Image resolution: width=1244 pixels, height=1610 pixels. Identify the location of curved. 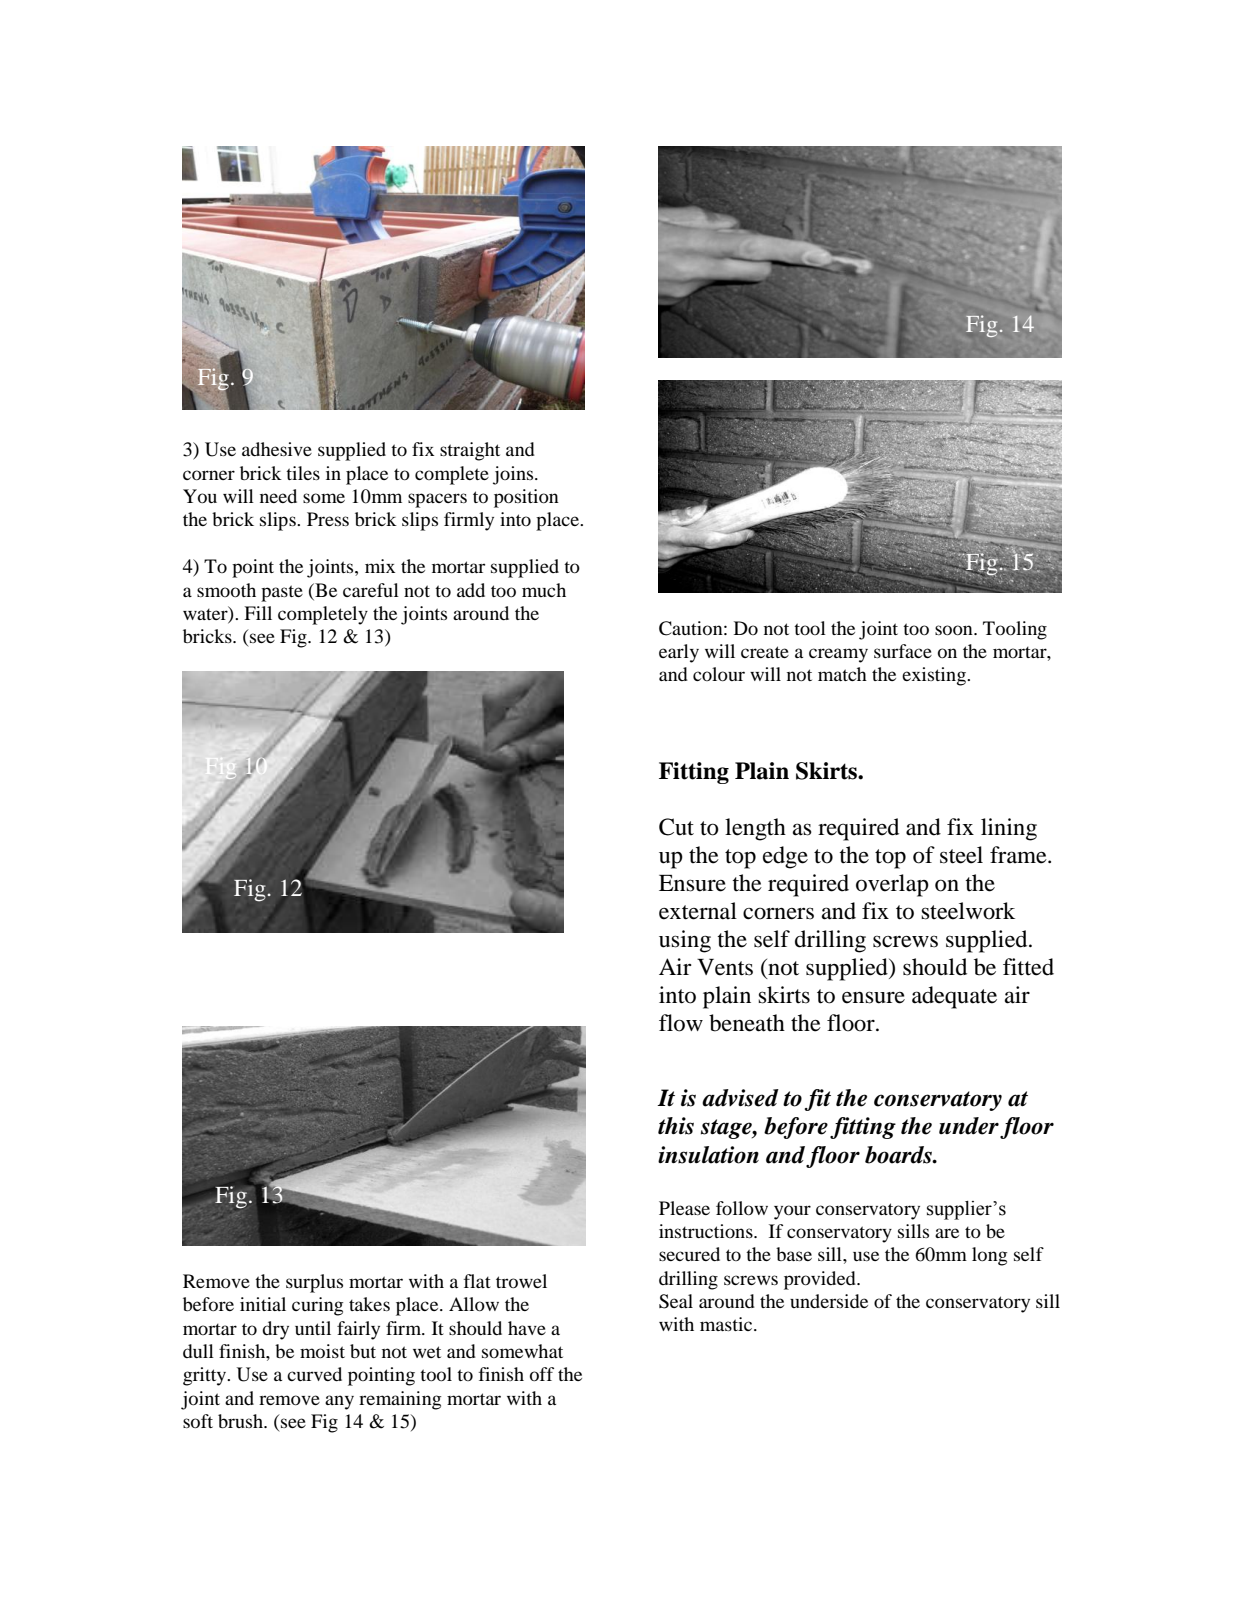
(314, 1374).
